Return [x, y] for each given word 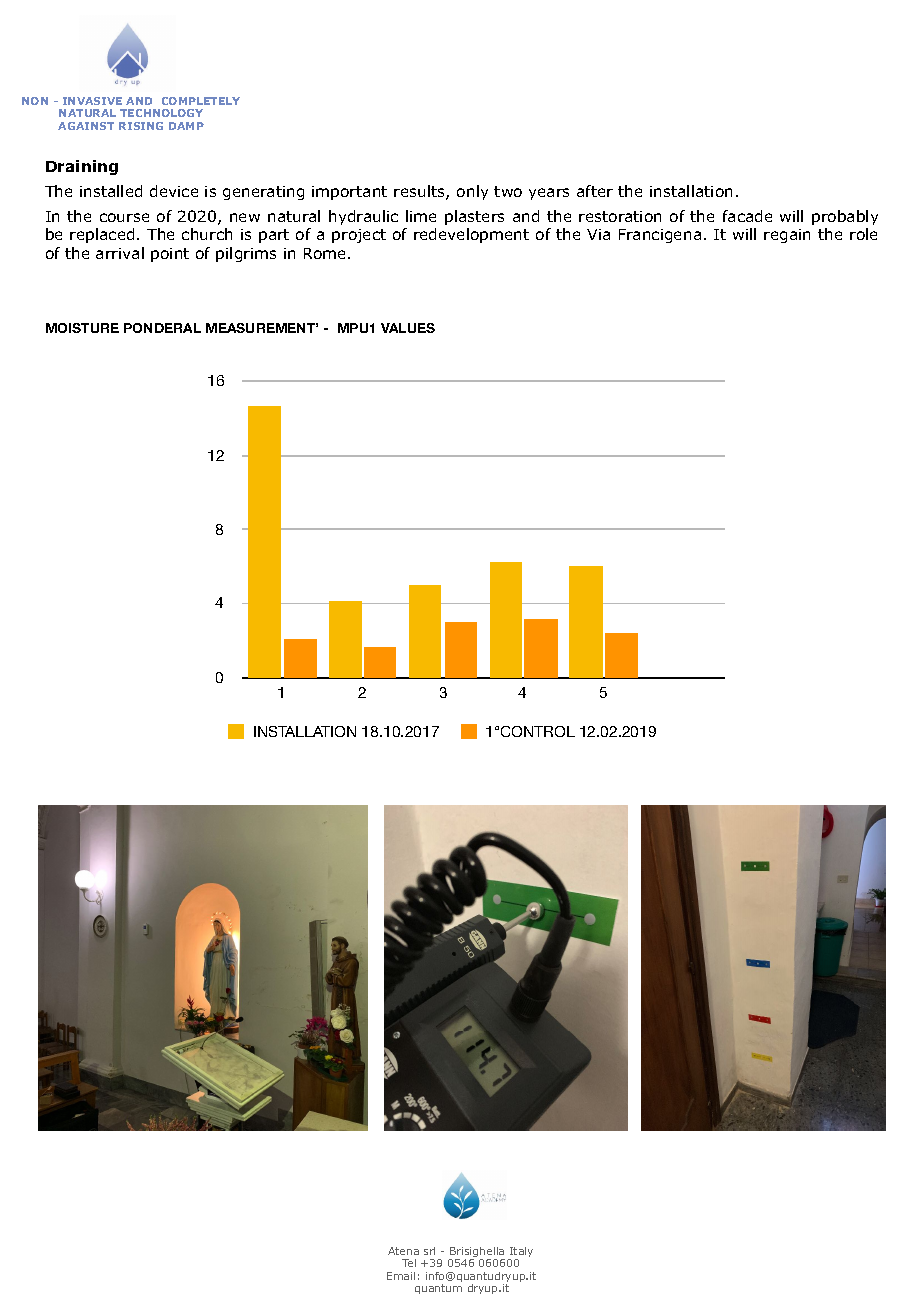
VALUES [408, 328]
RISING [141, 126]
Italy [520, 1253]
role [863, 234]
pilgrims [246, 254]
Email [401, 1276]
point [170, 255]
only [472, 192]
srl [429, 1251]
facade [747, 216]
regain [787, 236]
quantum [438, 1289]
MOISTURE [82, 328]
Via [598, 234]
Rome [326, 253]
